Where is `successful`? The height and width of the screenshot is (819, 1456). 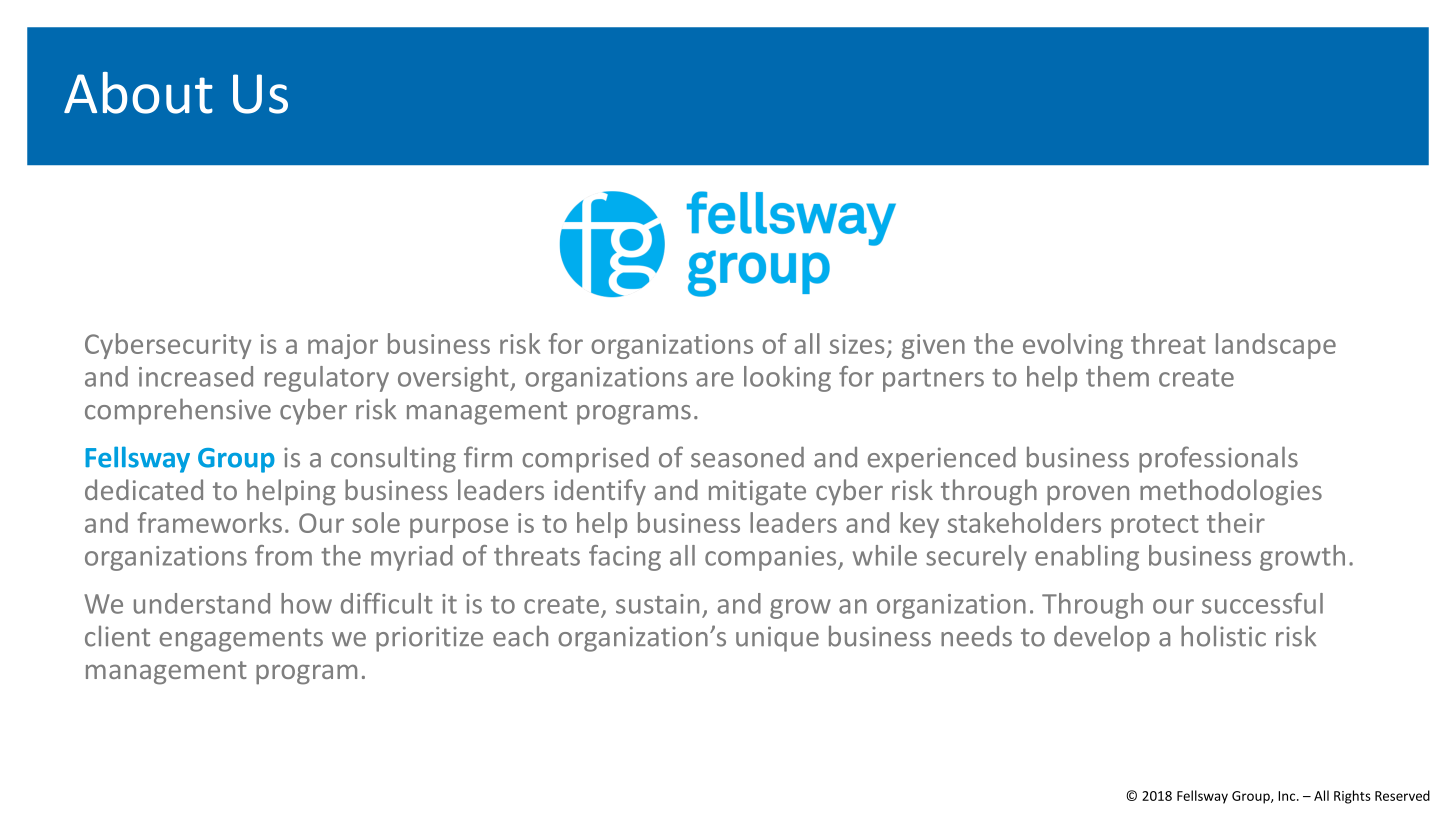 successful is located at coordinates (1262, 603).
